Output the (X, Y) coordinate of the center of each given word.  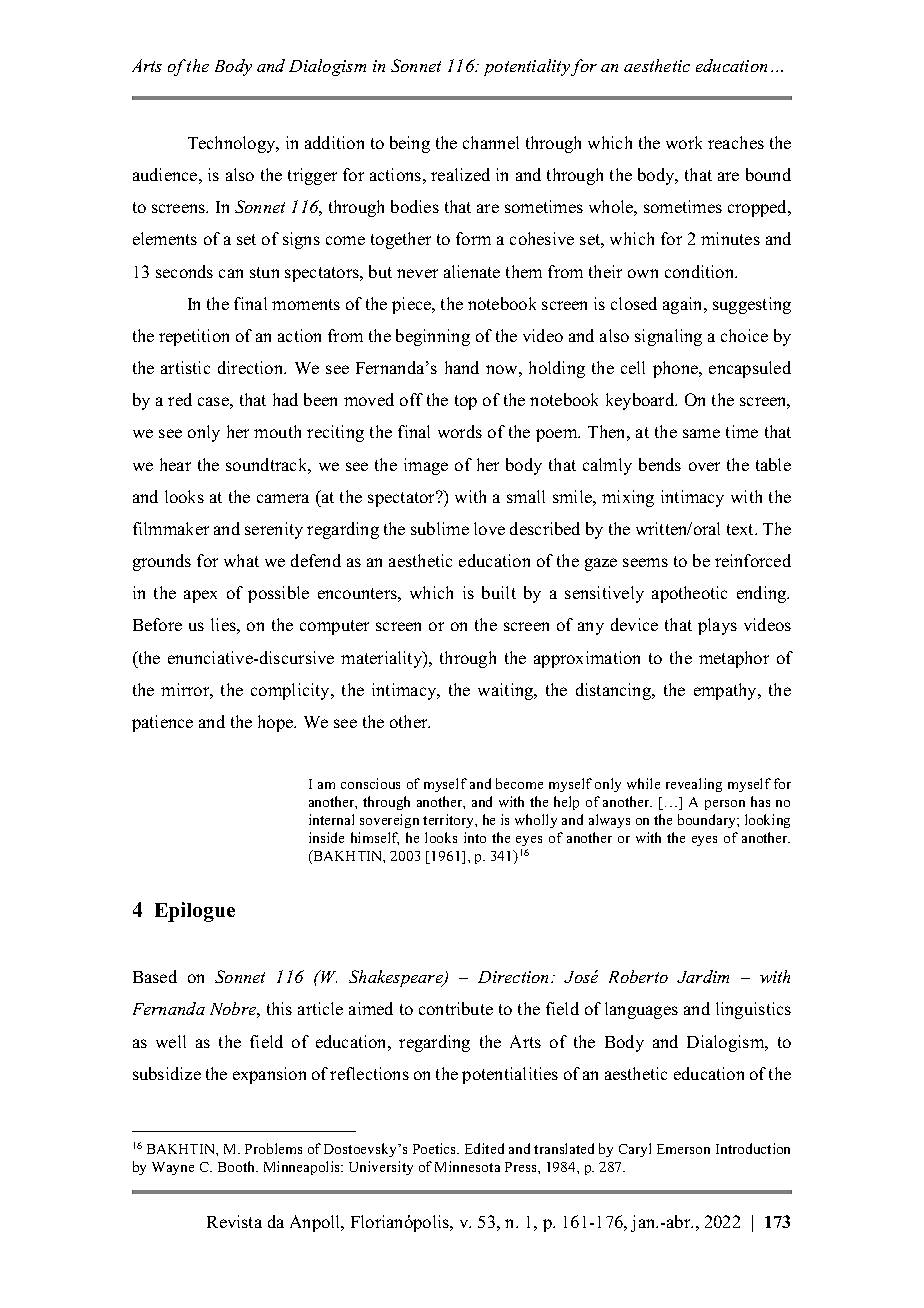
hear (175, 464)
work (684, 142)
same (701, 433)
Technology (233, 144)
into (475, 837)
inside (326, 837)
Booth (238, 1166)
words (460, 431)
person (725, 805)
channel (491, 142)
